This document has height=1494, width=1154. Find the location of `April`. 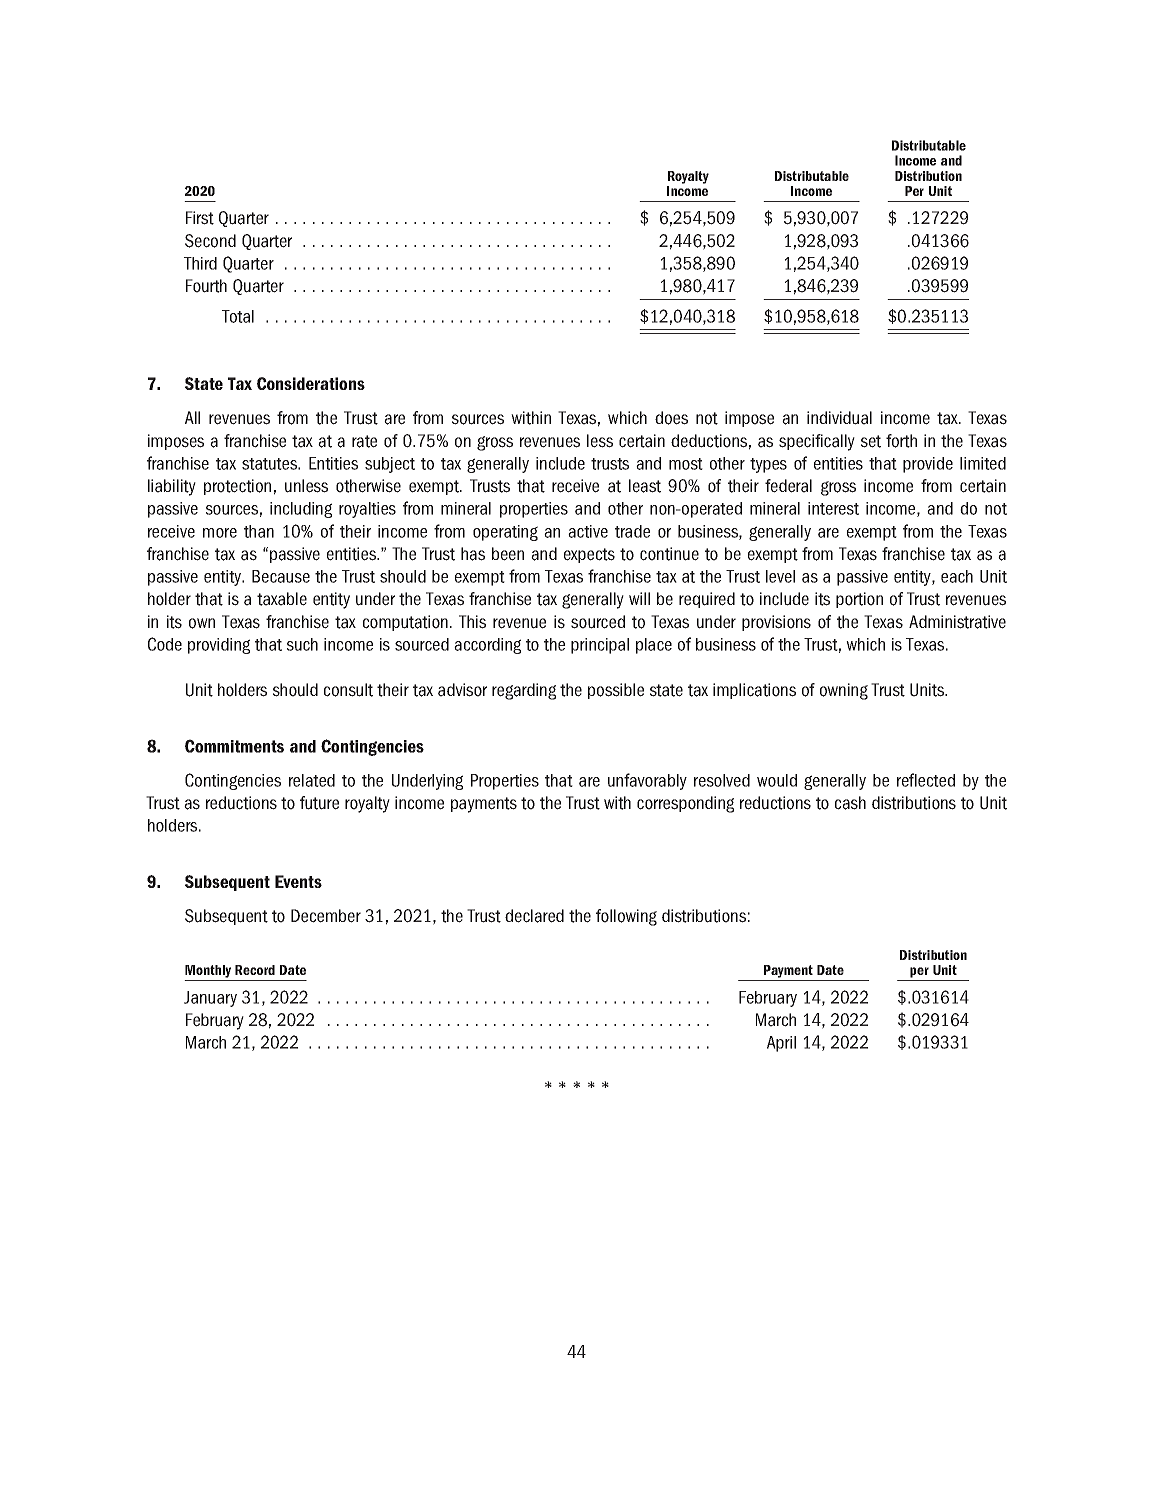

April is located at coordinates (781, 1044).
